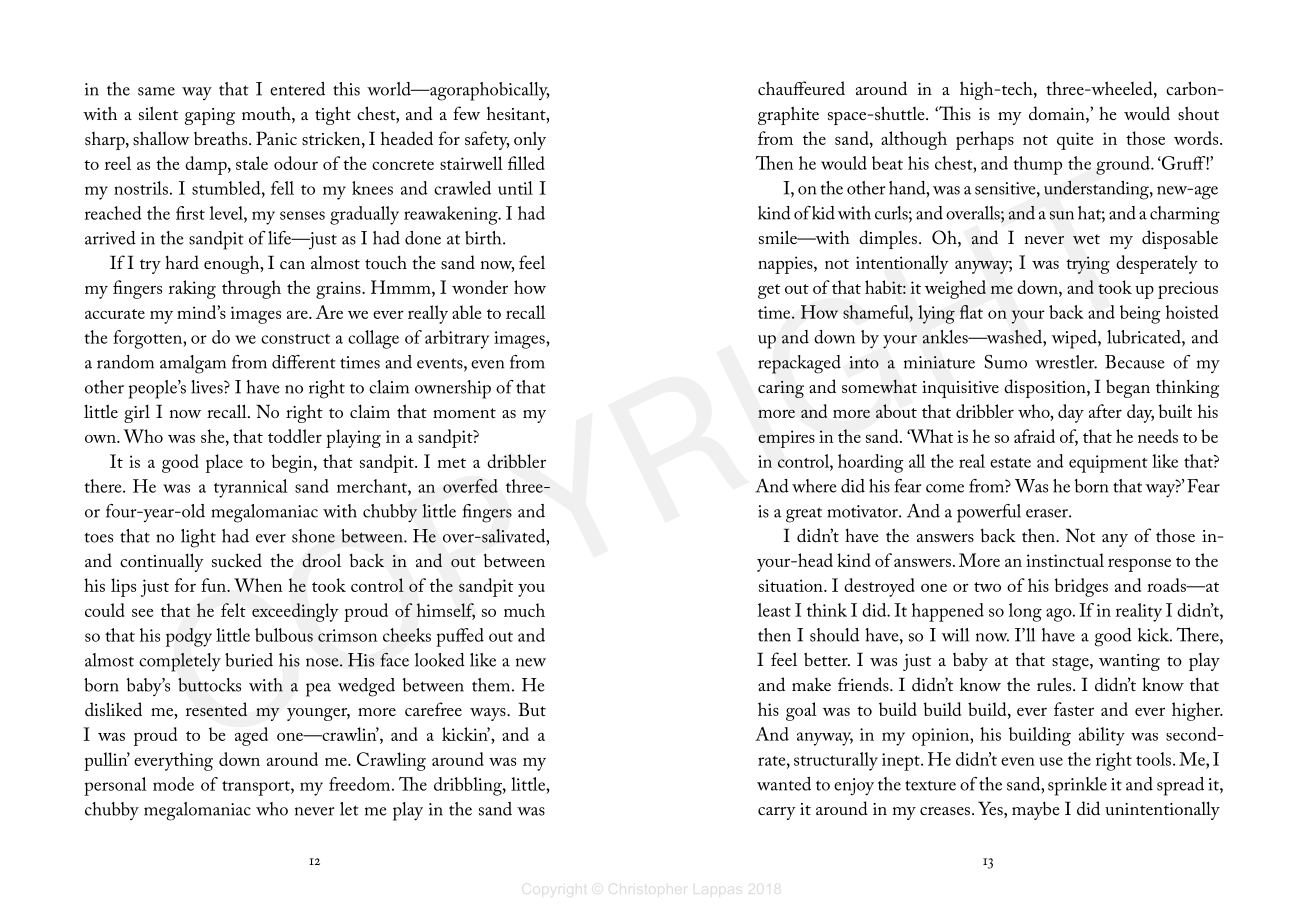  I want to click on situation, so click(792, 585).
